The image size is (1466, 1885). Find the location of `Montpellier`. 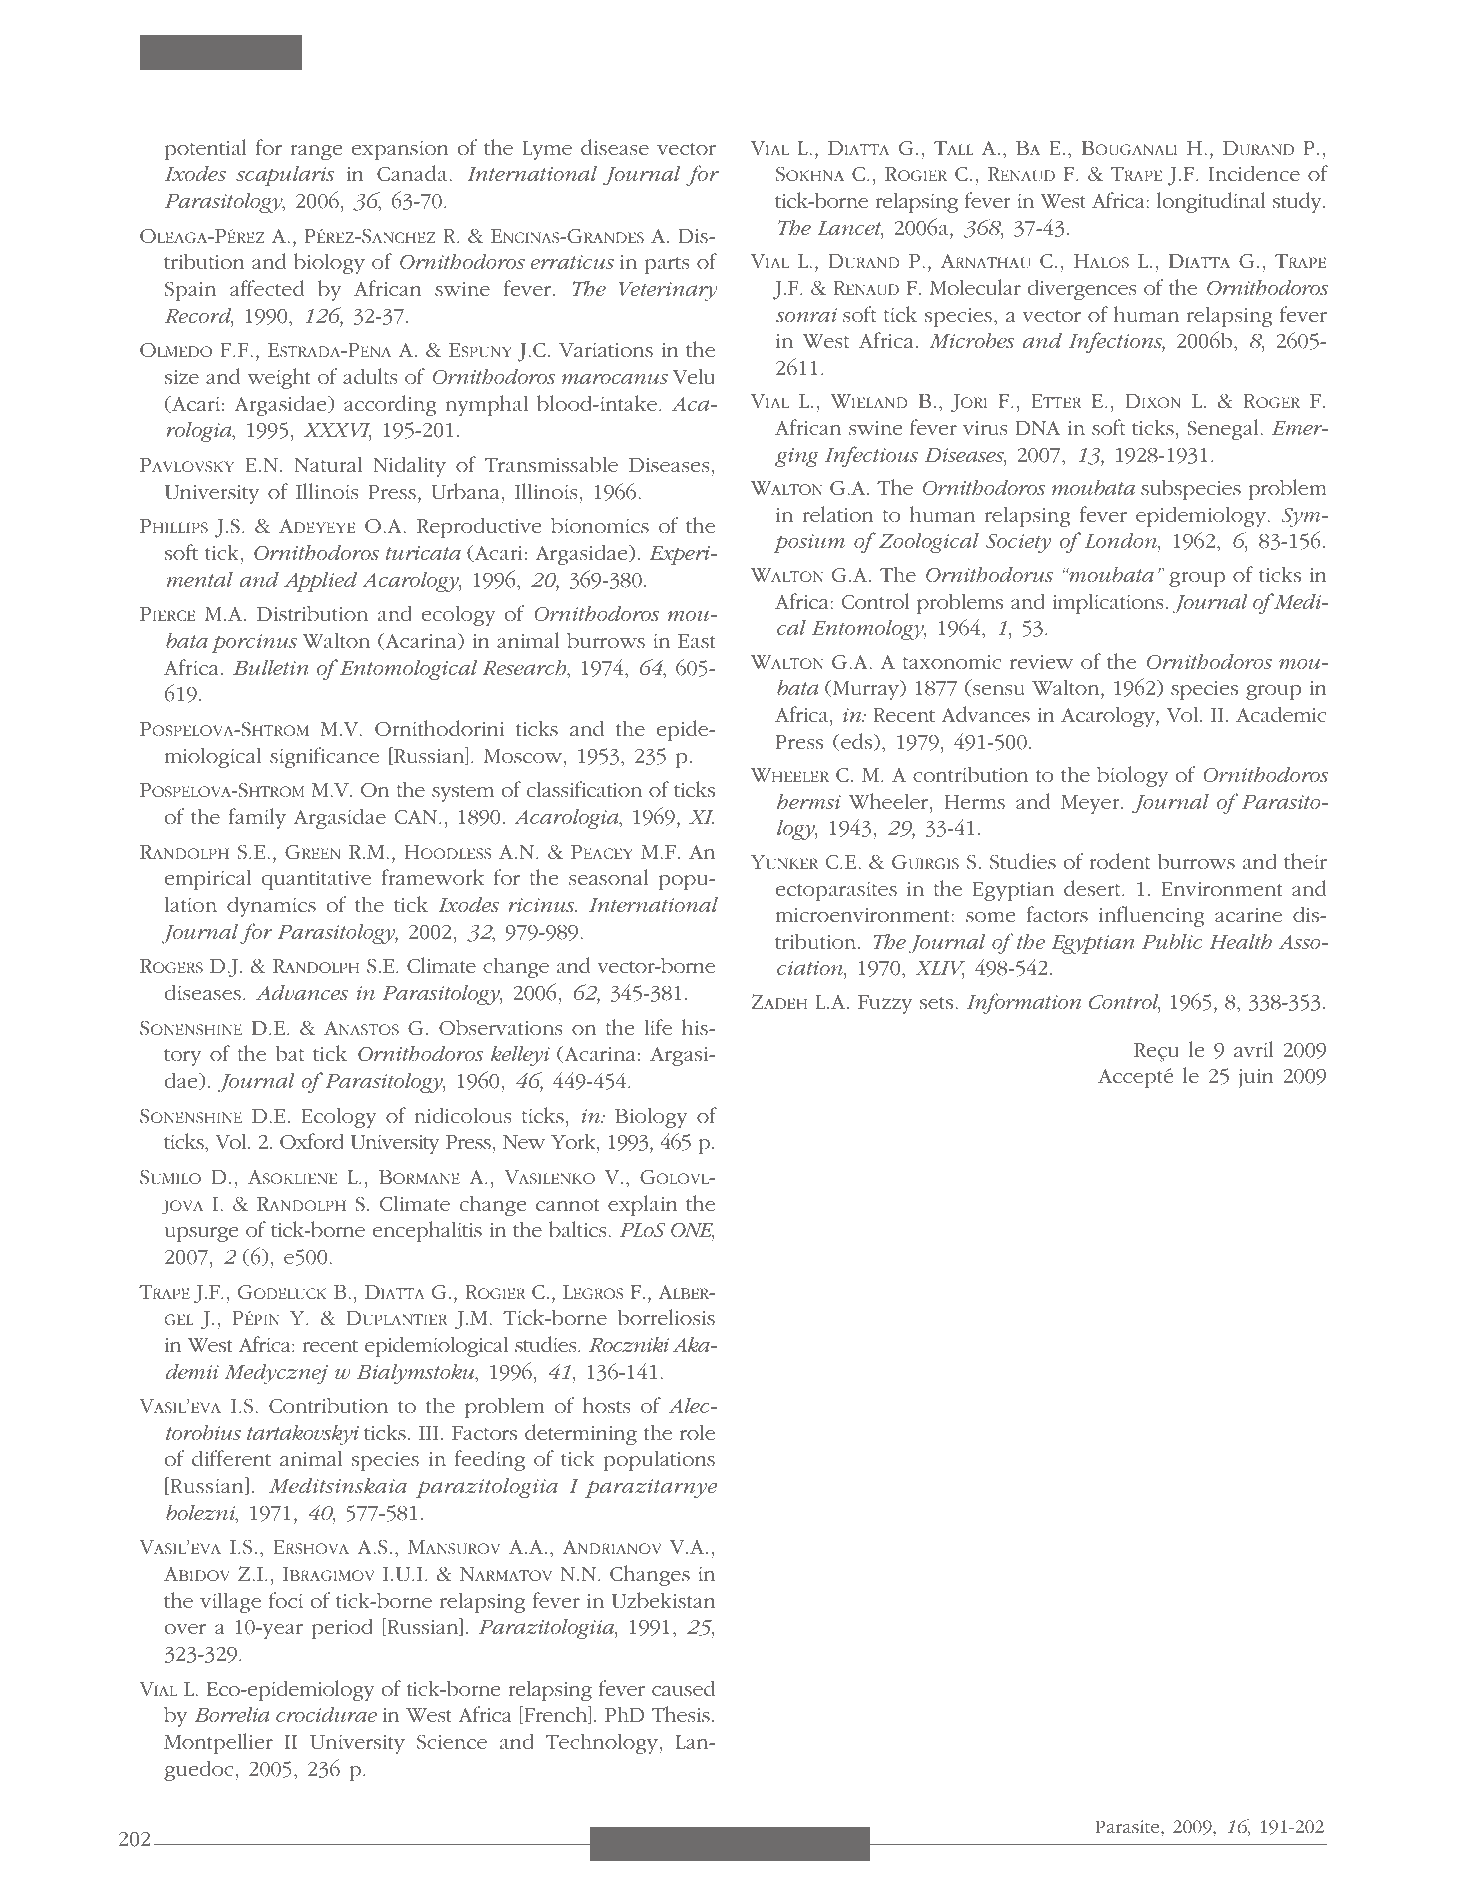

Montpellier is located at coordinates (218, 1743).
